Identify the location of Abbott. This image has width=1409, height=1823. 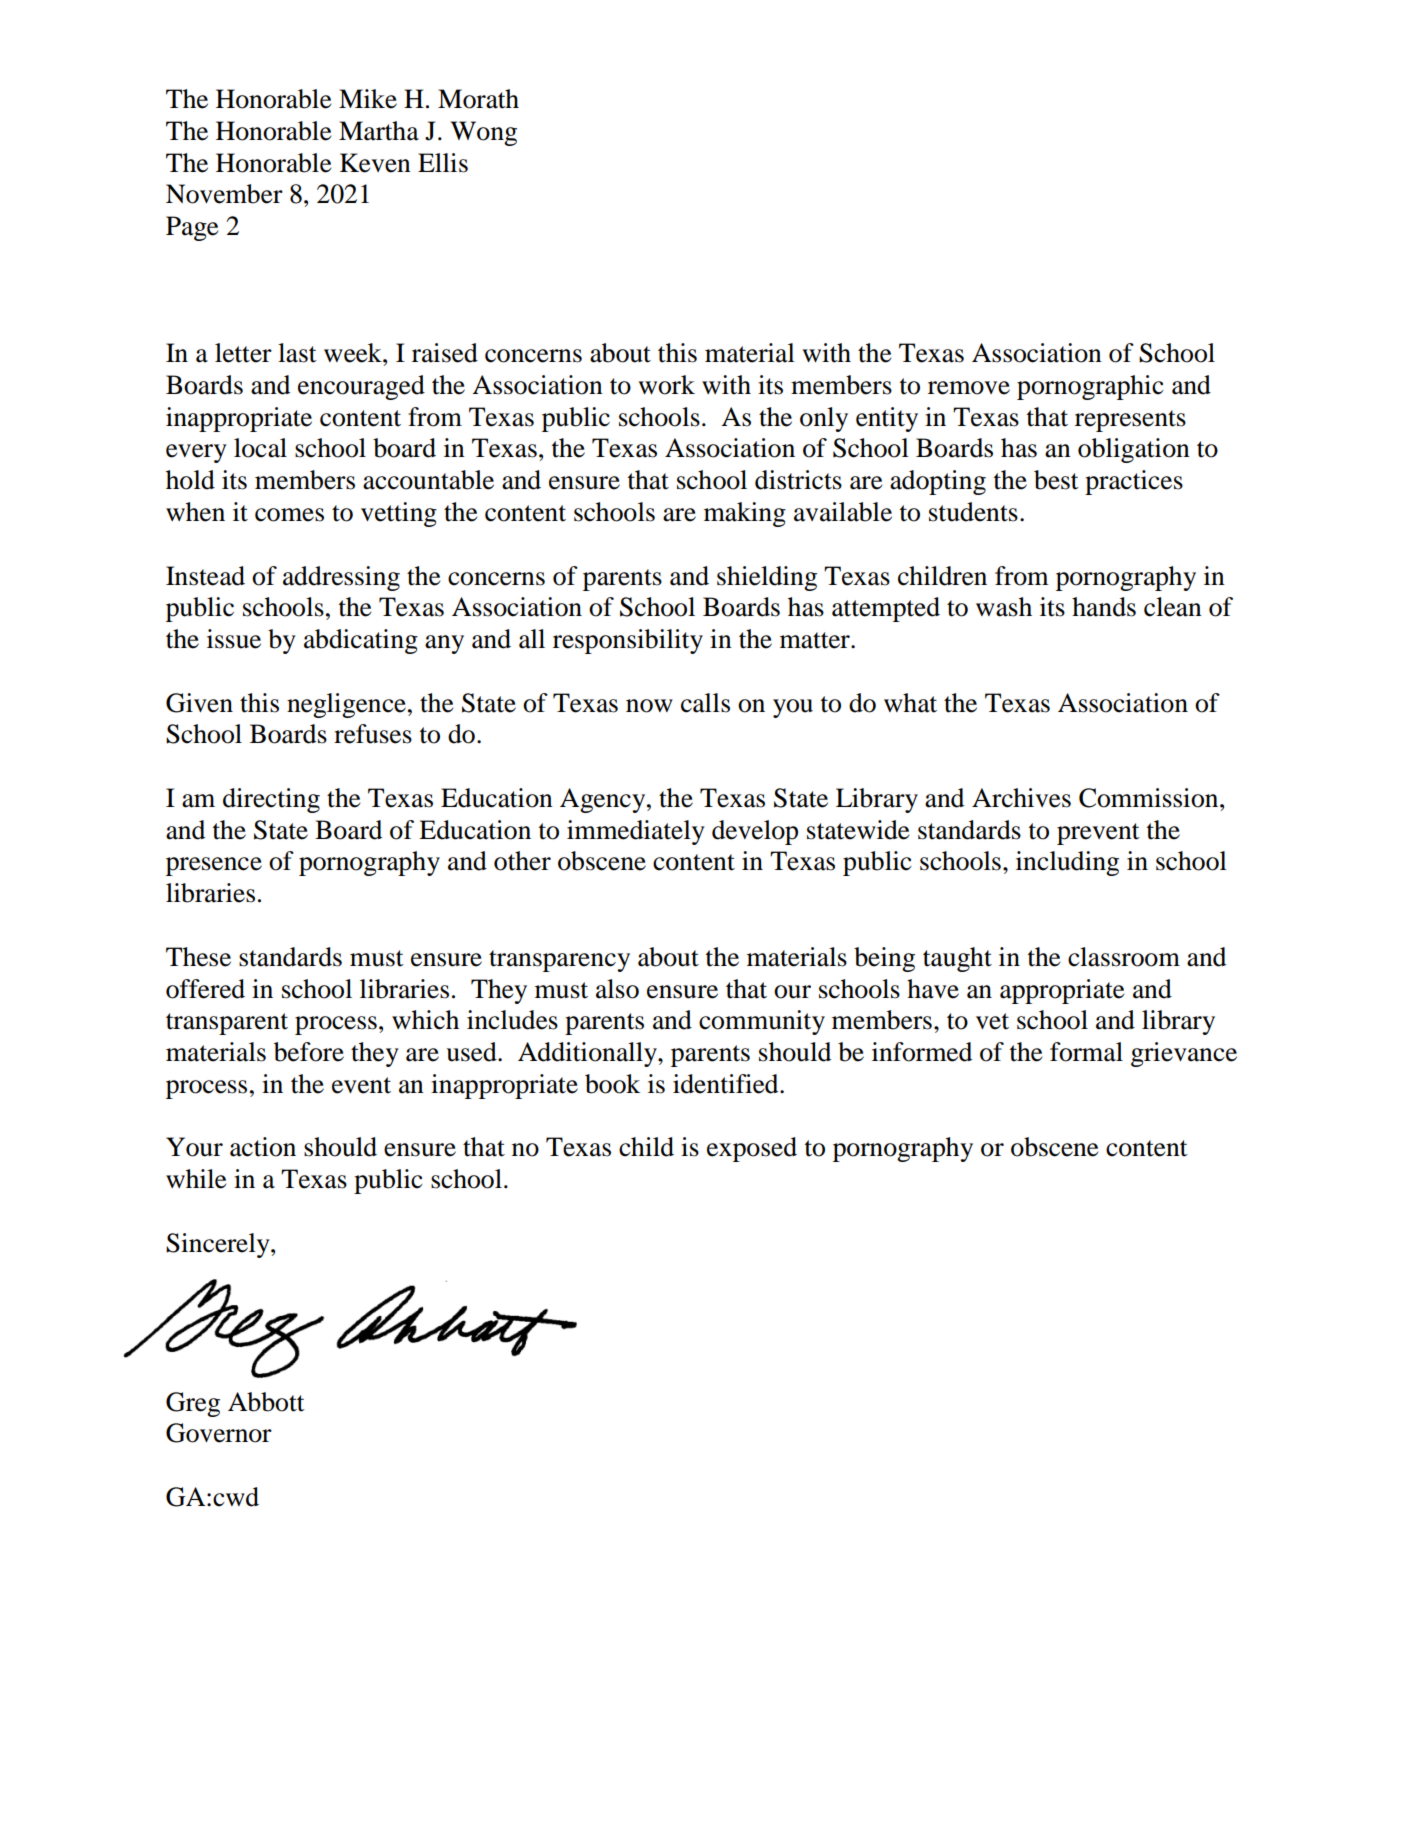
(266, 1402).
